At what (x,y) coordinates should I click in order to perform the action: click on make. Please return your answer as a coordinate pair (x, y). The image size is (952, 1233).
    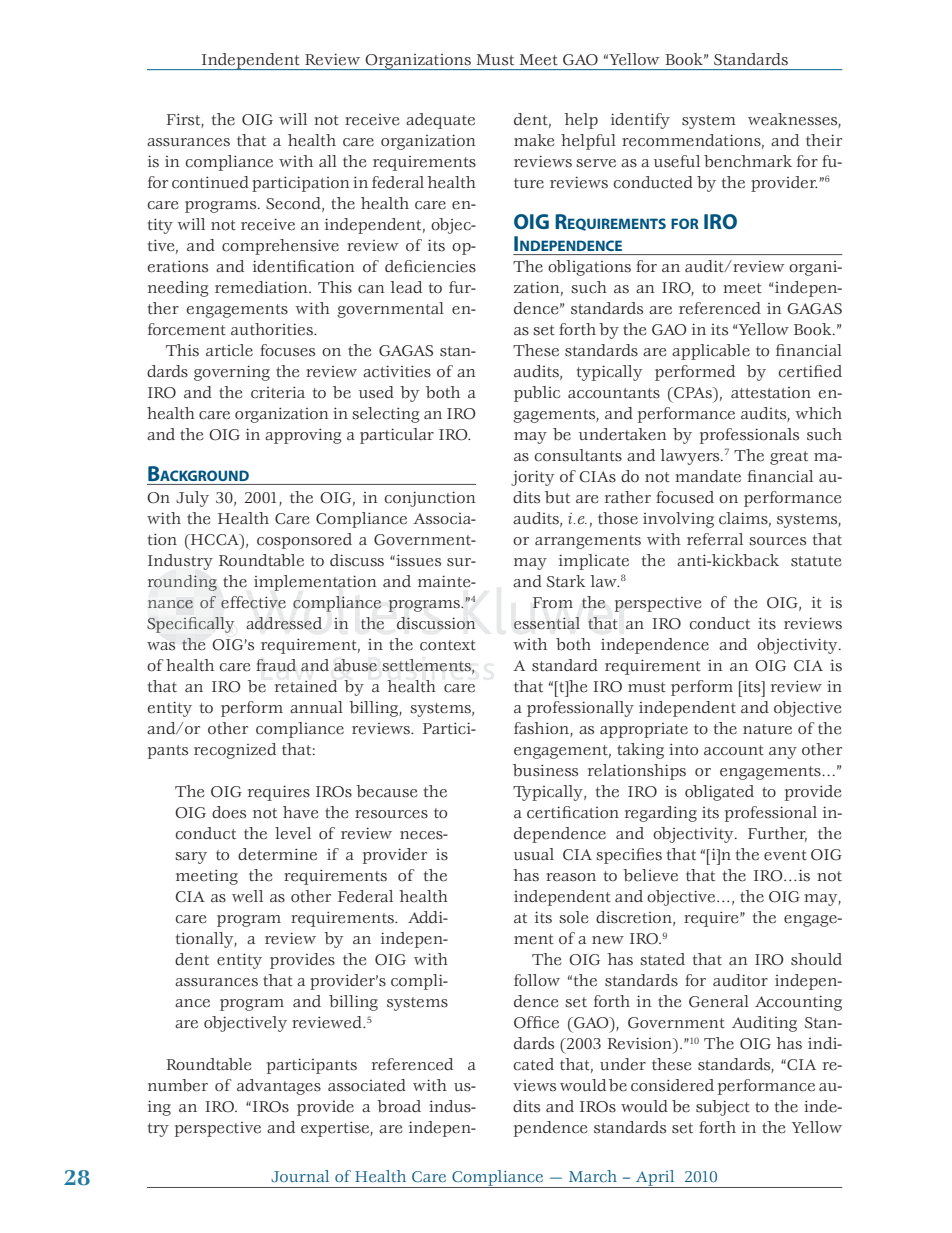
    Looking at the image, I should click on (534, 140).
